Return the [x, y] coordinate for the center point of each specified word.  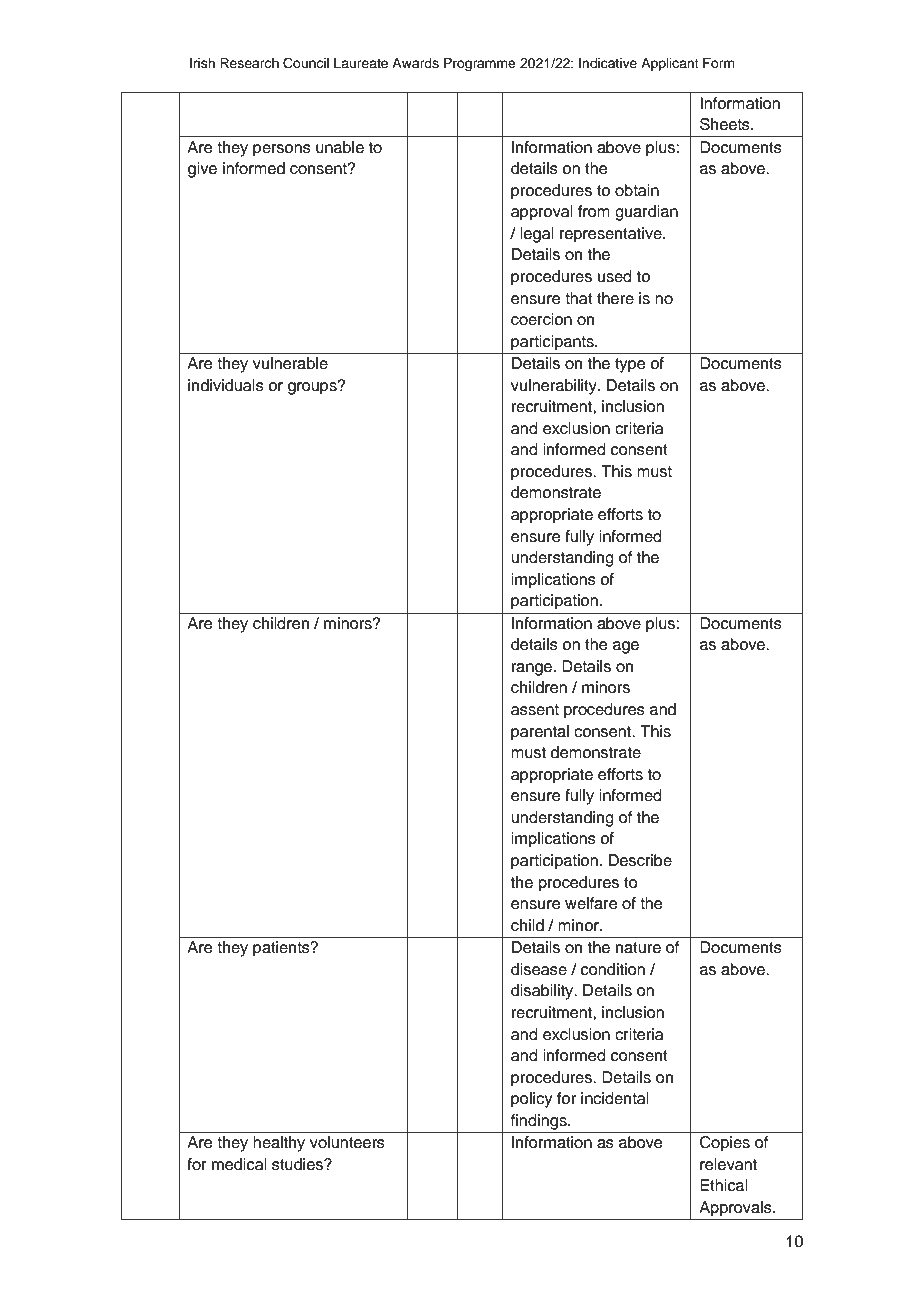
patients [282, 949]
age [626, 647]
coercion [541, 319]
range [532, 669]
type [630, 365]
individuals [226, 385]
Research [249, 63]
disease [539, 969]
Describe [640, 860]
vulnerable [290, 363]
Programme [480, 64]
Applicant [670, 64]
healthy [279, 1144]
